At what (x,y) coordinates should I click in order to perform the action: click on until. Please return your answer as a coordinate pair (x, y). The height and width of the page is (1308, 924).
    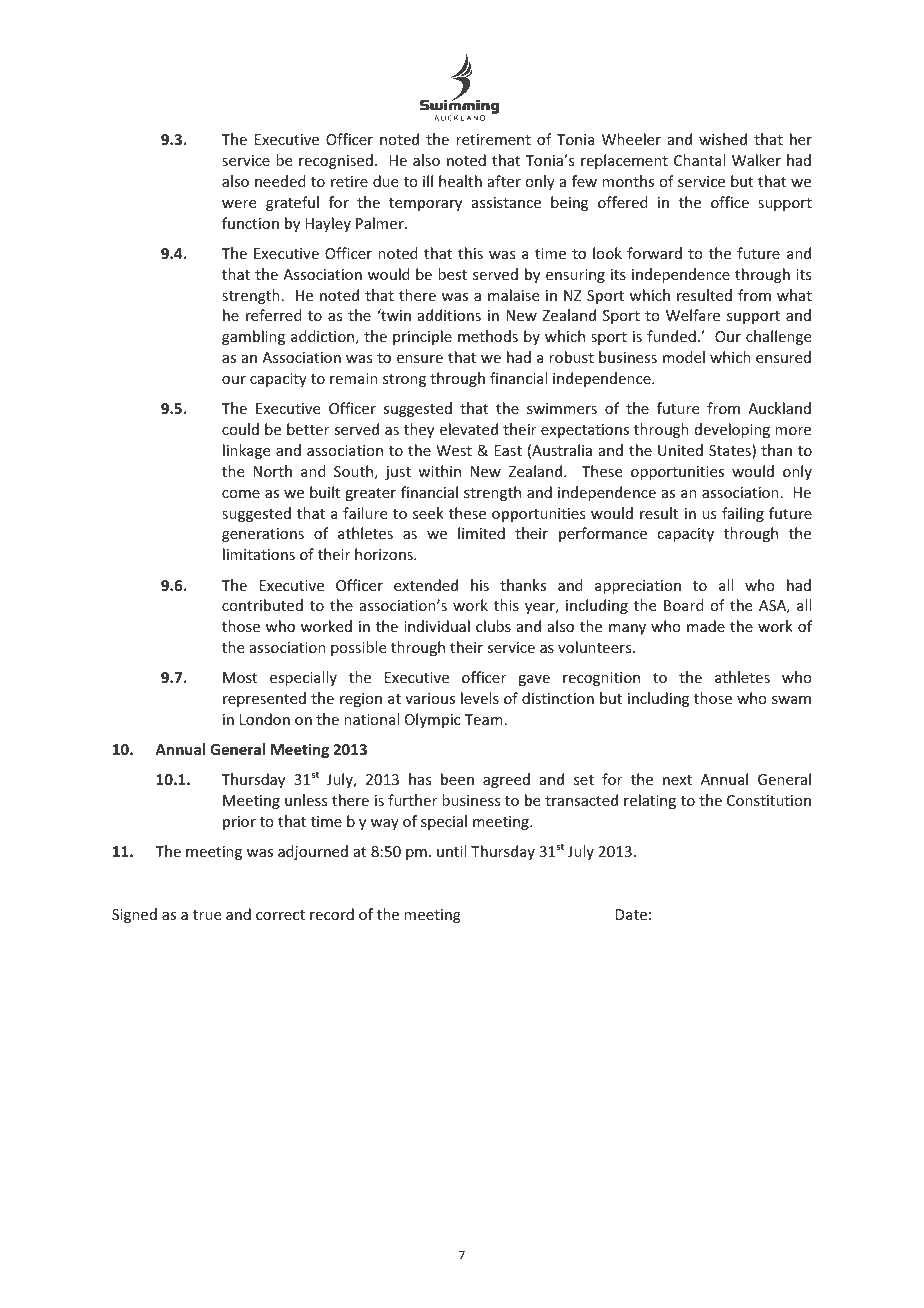
    Looking at the image, I should click on (451, 851).
